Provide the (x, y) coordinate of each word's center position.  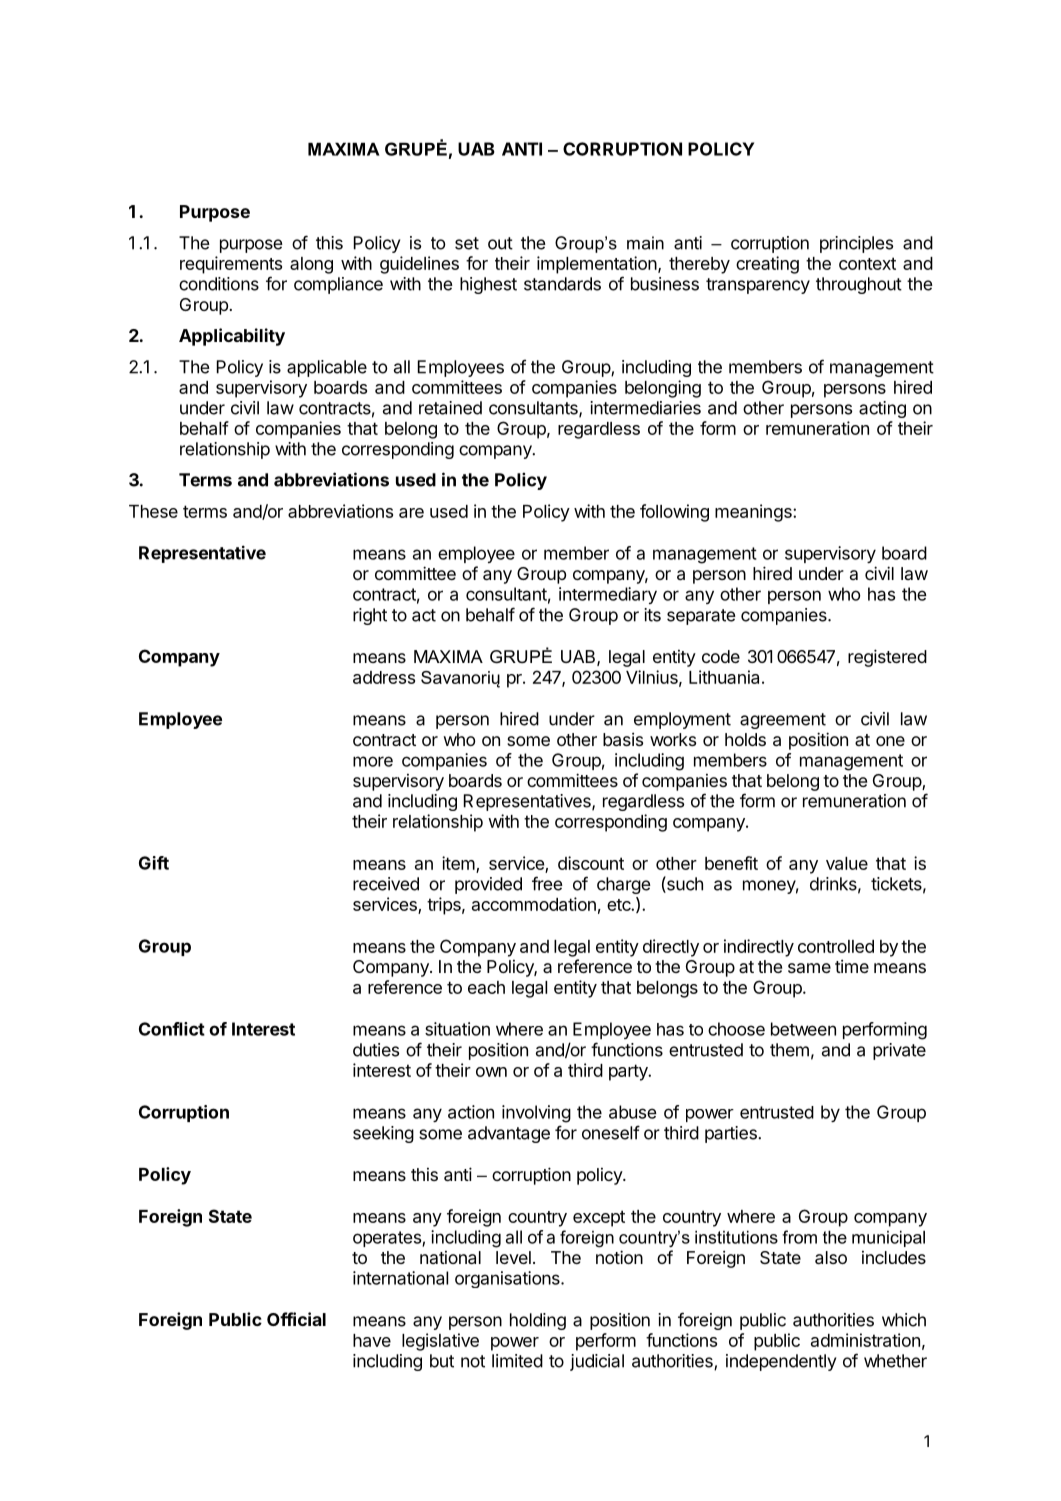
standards (562, 284)
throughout (859, 285)
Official (296, 1319)
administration (865, 1340)
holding (538, 1321)
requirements (231, 265)
